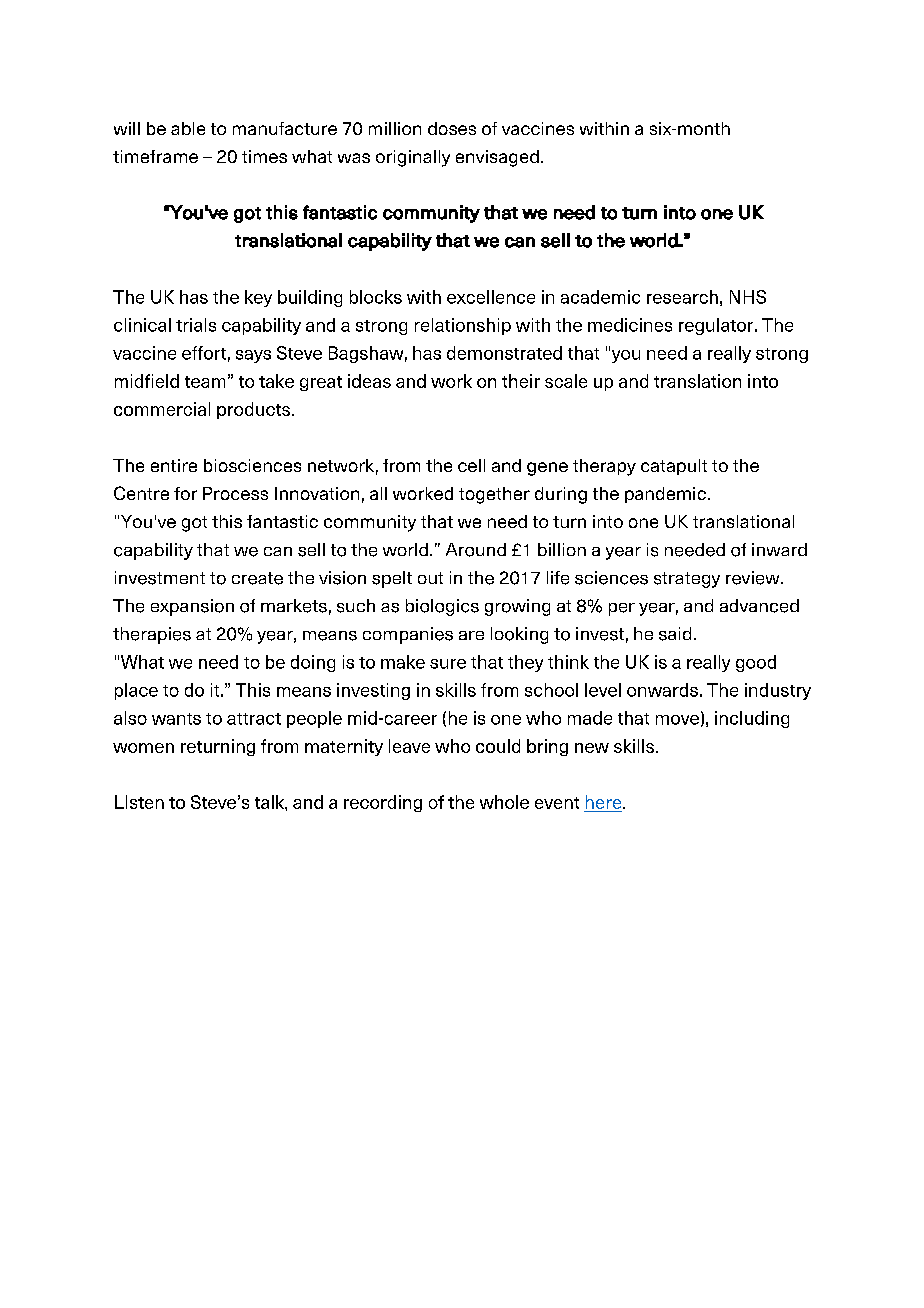  I want to click on whole, so click(504, 802).
